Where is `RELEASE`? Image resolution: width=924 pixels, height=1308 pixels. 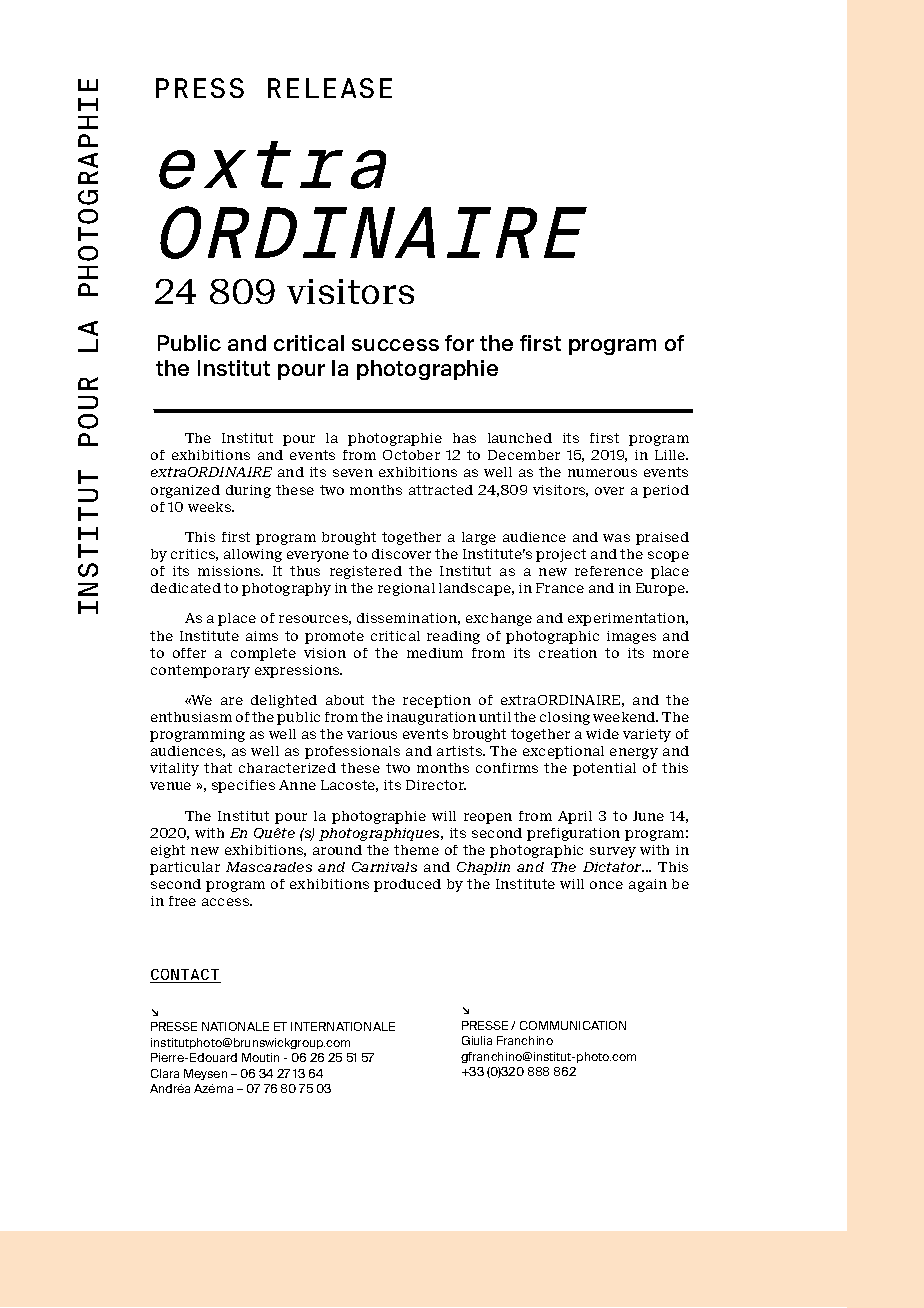 RELEASE is located at coordinates (330, 88).
